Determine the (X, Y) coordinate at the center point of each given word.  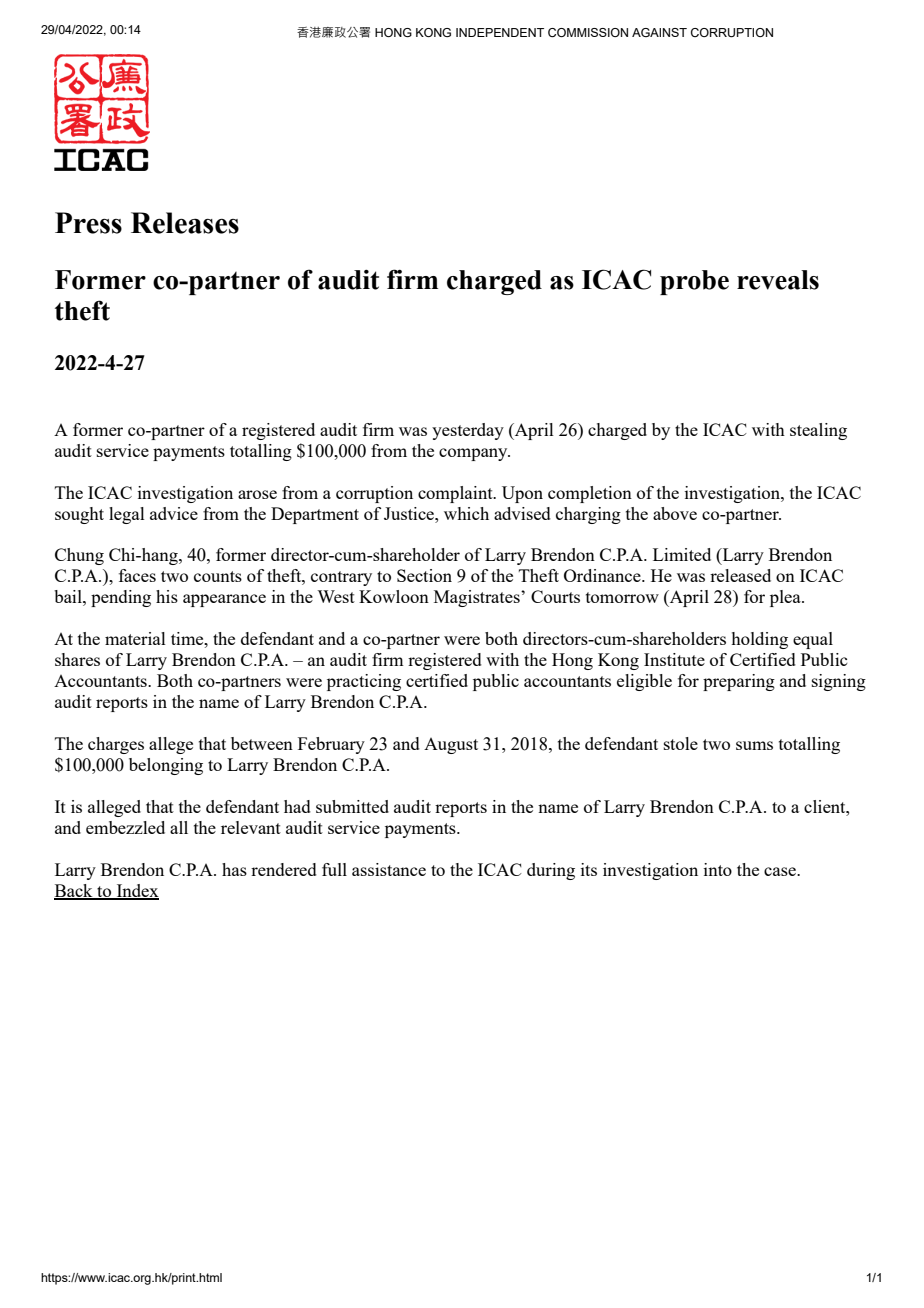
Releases (185, 223)
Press (88, 223)
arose (257, 494)
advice (174, 513)
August (451, 746)
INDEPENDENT (500, 32)
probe (694, 282)
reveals (778, 280)
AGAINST (659, 32)
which (466, 513)
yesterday (468, 431)
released (740, 575)
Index (136, 892)
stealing (818, 431)
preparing (739, 682)
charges (116, 745)
